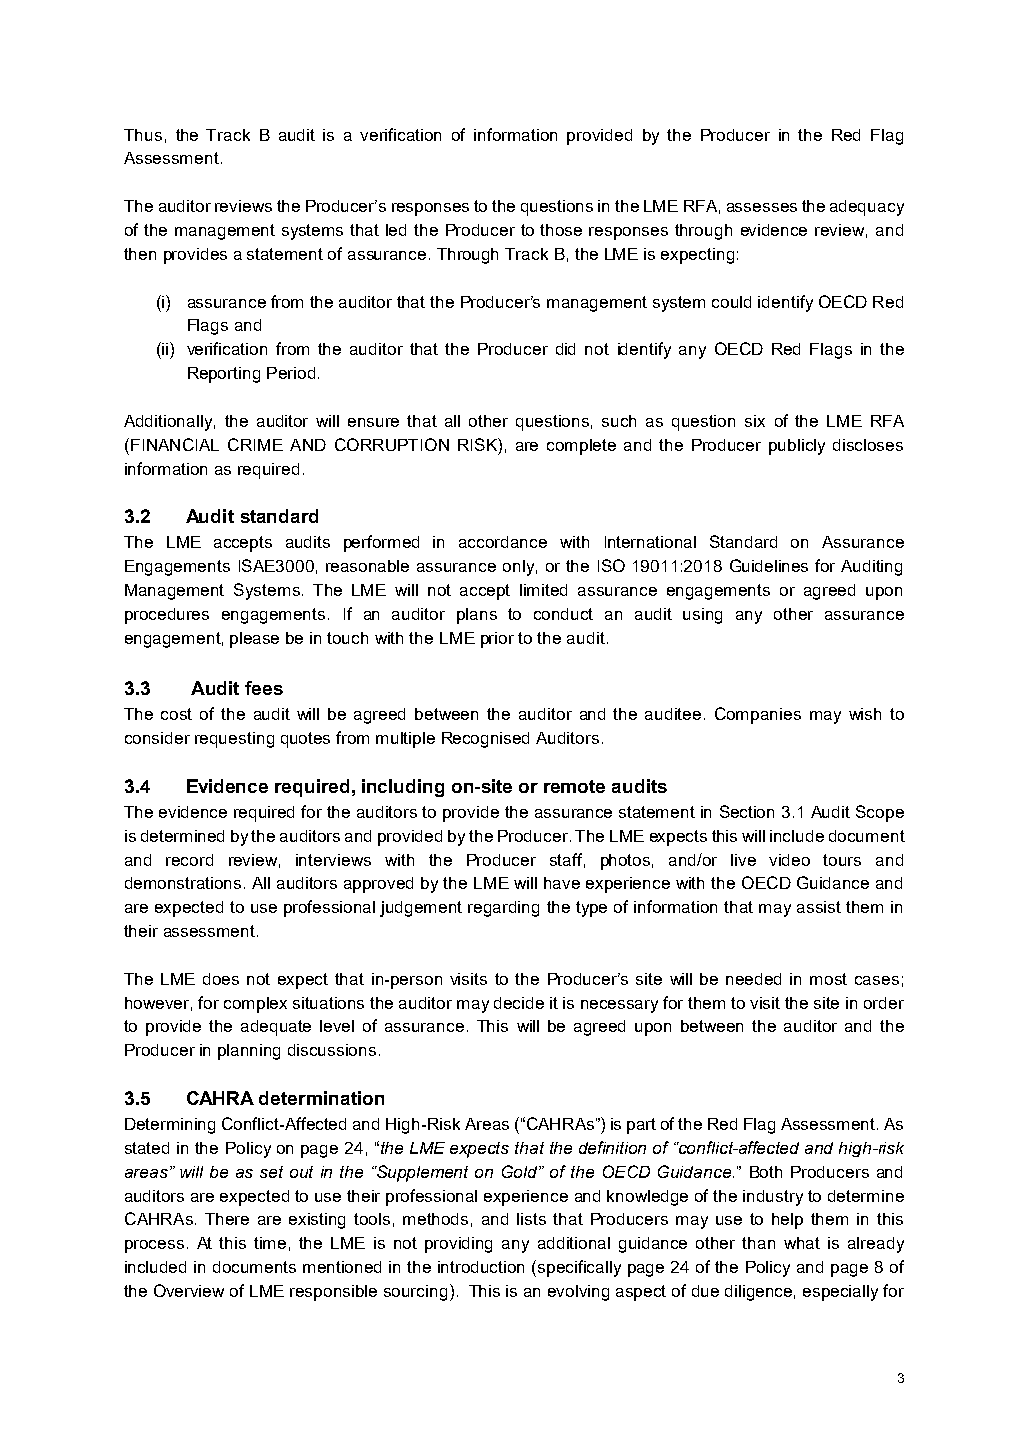 The width and height of the image is (1029, 1455). I want to click on decide, so click(519, 1003).
